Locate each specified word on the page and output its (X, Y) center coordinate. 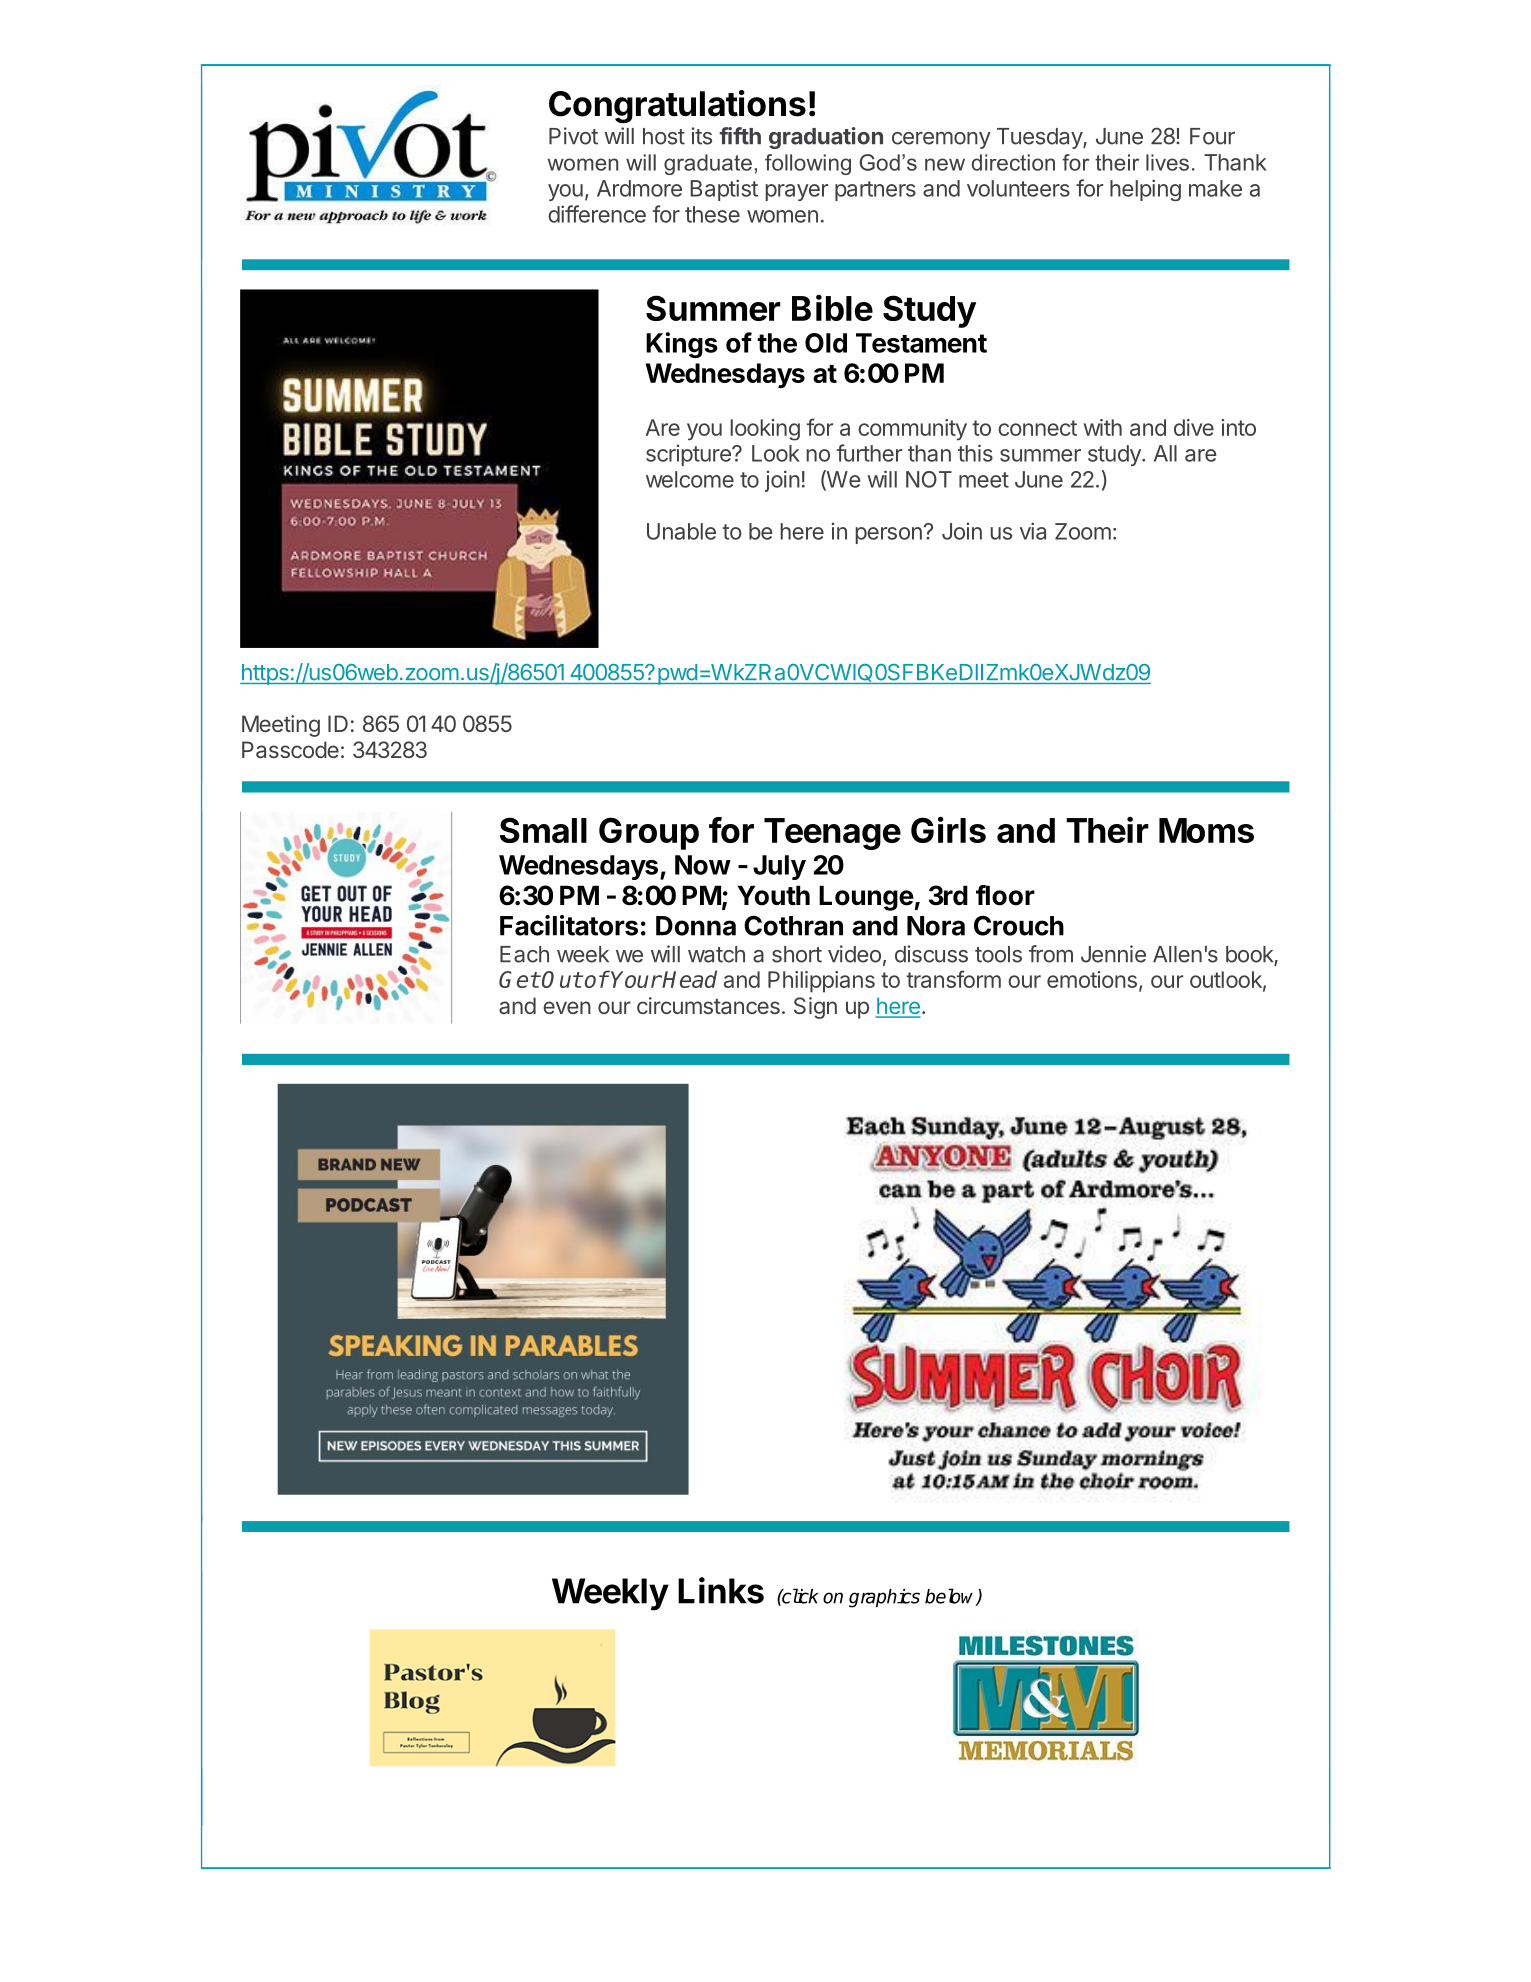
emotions (1092, 979)
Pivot (573, 136)
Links (721, 1590)
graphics (884, 1598)
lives (1167, 162)
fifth (740, 136)
